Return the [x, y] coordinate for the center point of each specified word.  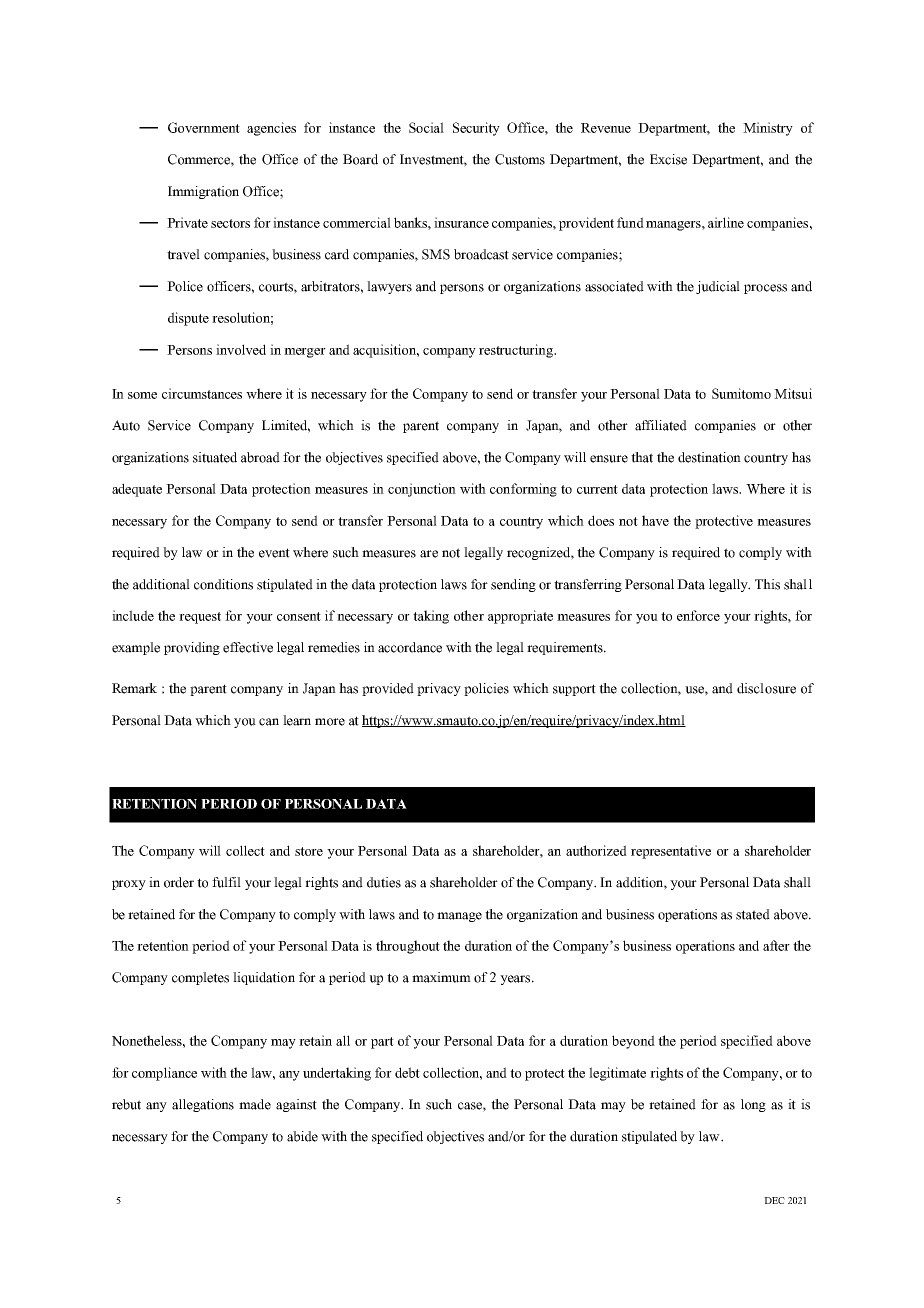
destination [709, 457]
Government [204, 127]
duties [384, 882]
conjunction [422, 490]
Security [476, 129]
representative [671, 852]
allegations [203, 1105]
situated [215, 457]
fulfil [226, 882]
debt [407, 1072]
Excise [668, 159]
